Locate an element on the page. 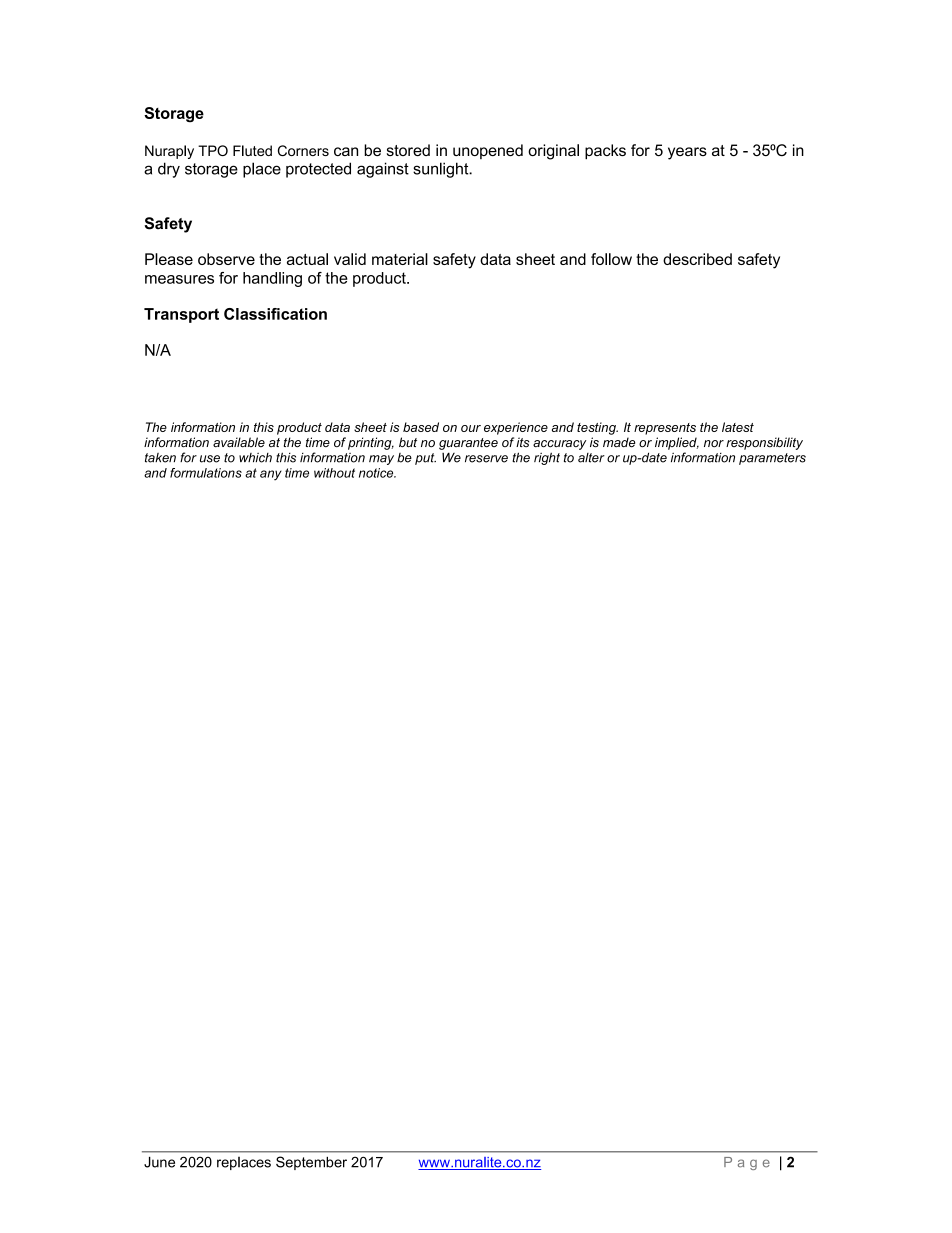 This page has width=952, height=1233. sunlight is located at coordinates (442, 170).
